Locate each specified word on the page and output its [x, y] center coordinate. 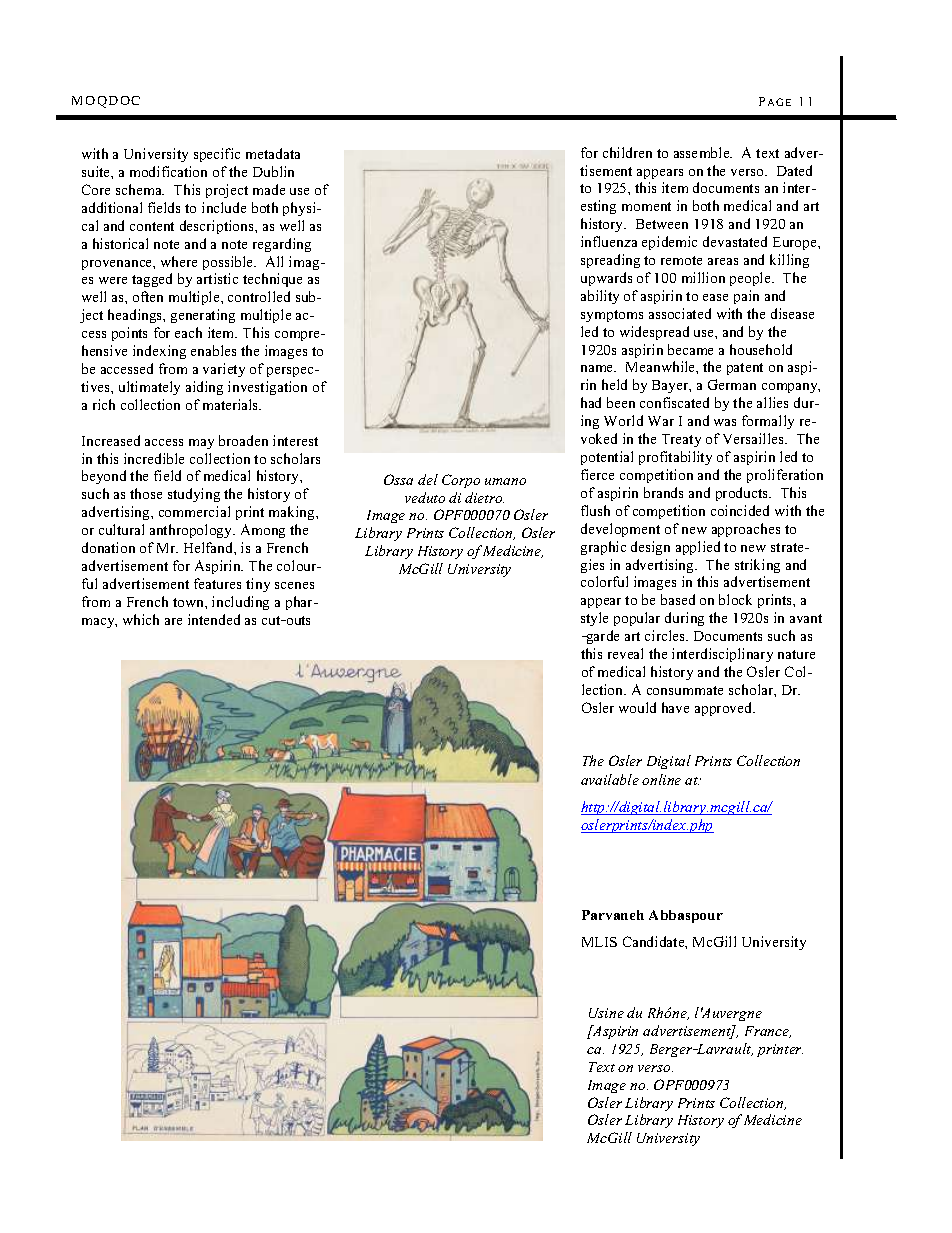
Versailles [754, 438]
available [610, 779]
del [428, 479]
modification [168, 171]
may [201, 444]
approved [725, 709]
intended [214, 619]
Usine [606, 1013]
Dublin [273, 171]
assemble [703, 152]
